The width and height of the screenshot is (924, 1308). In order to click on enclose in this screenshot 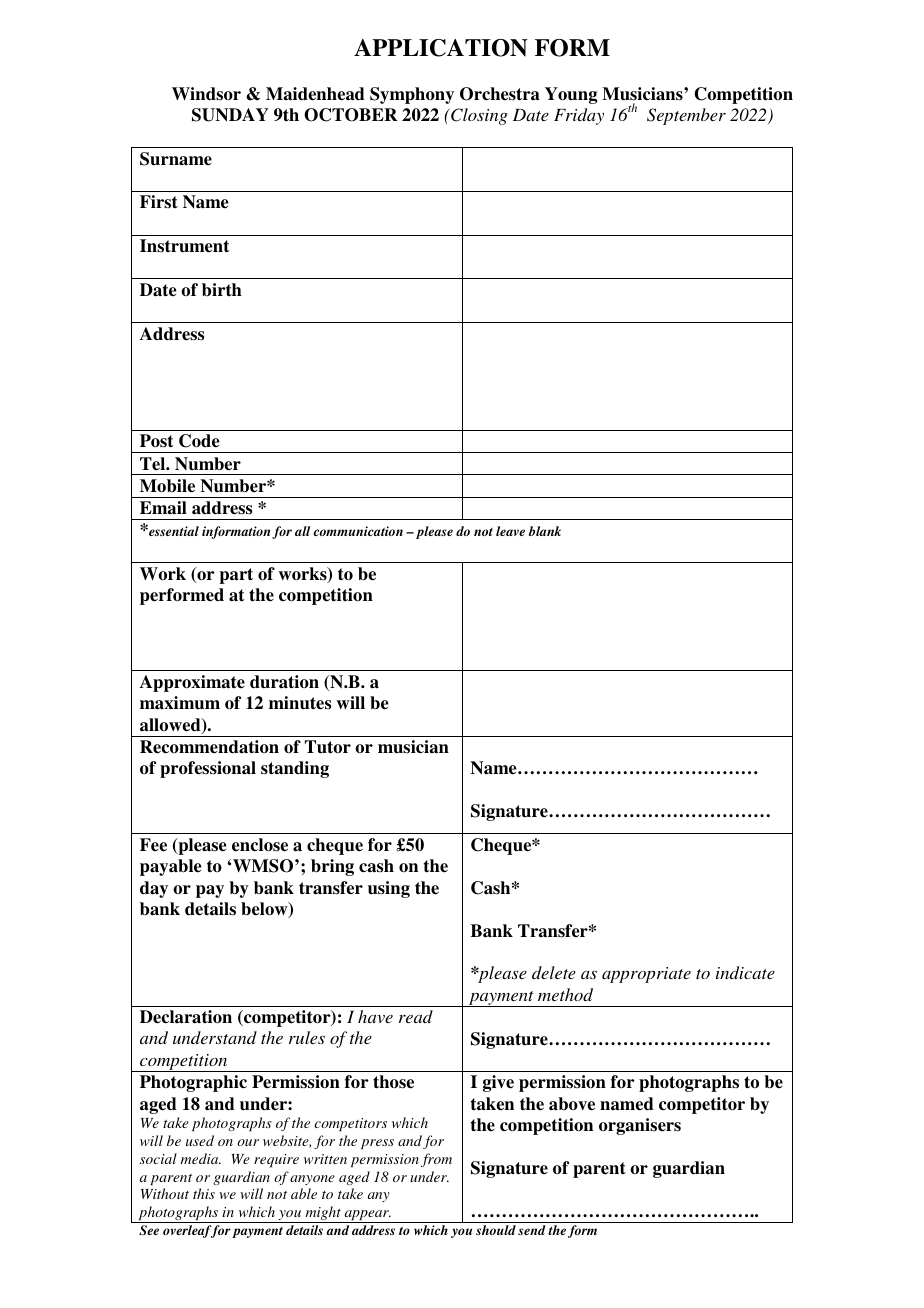, I will do `click(260, 845)`.
